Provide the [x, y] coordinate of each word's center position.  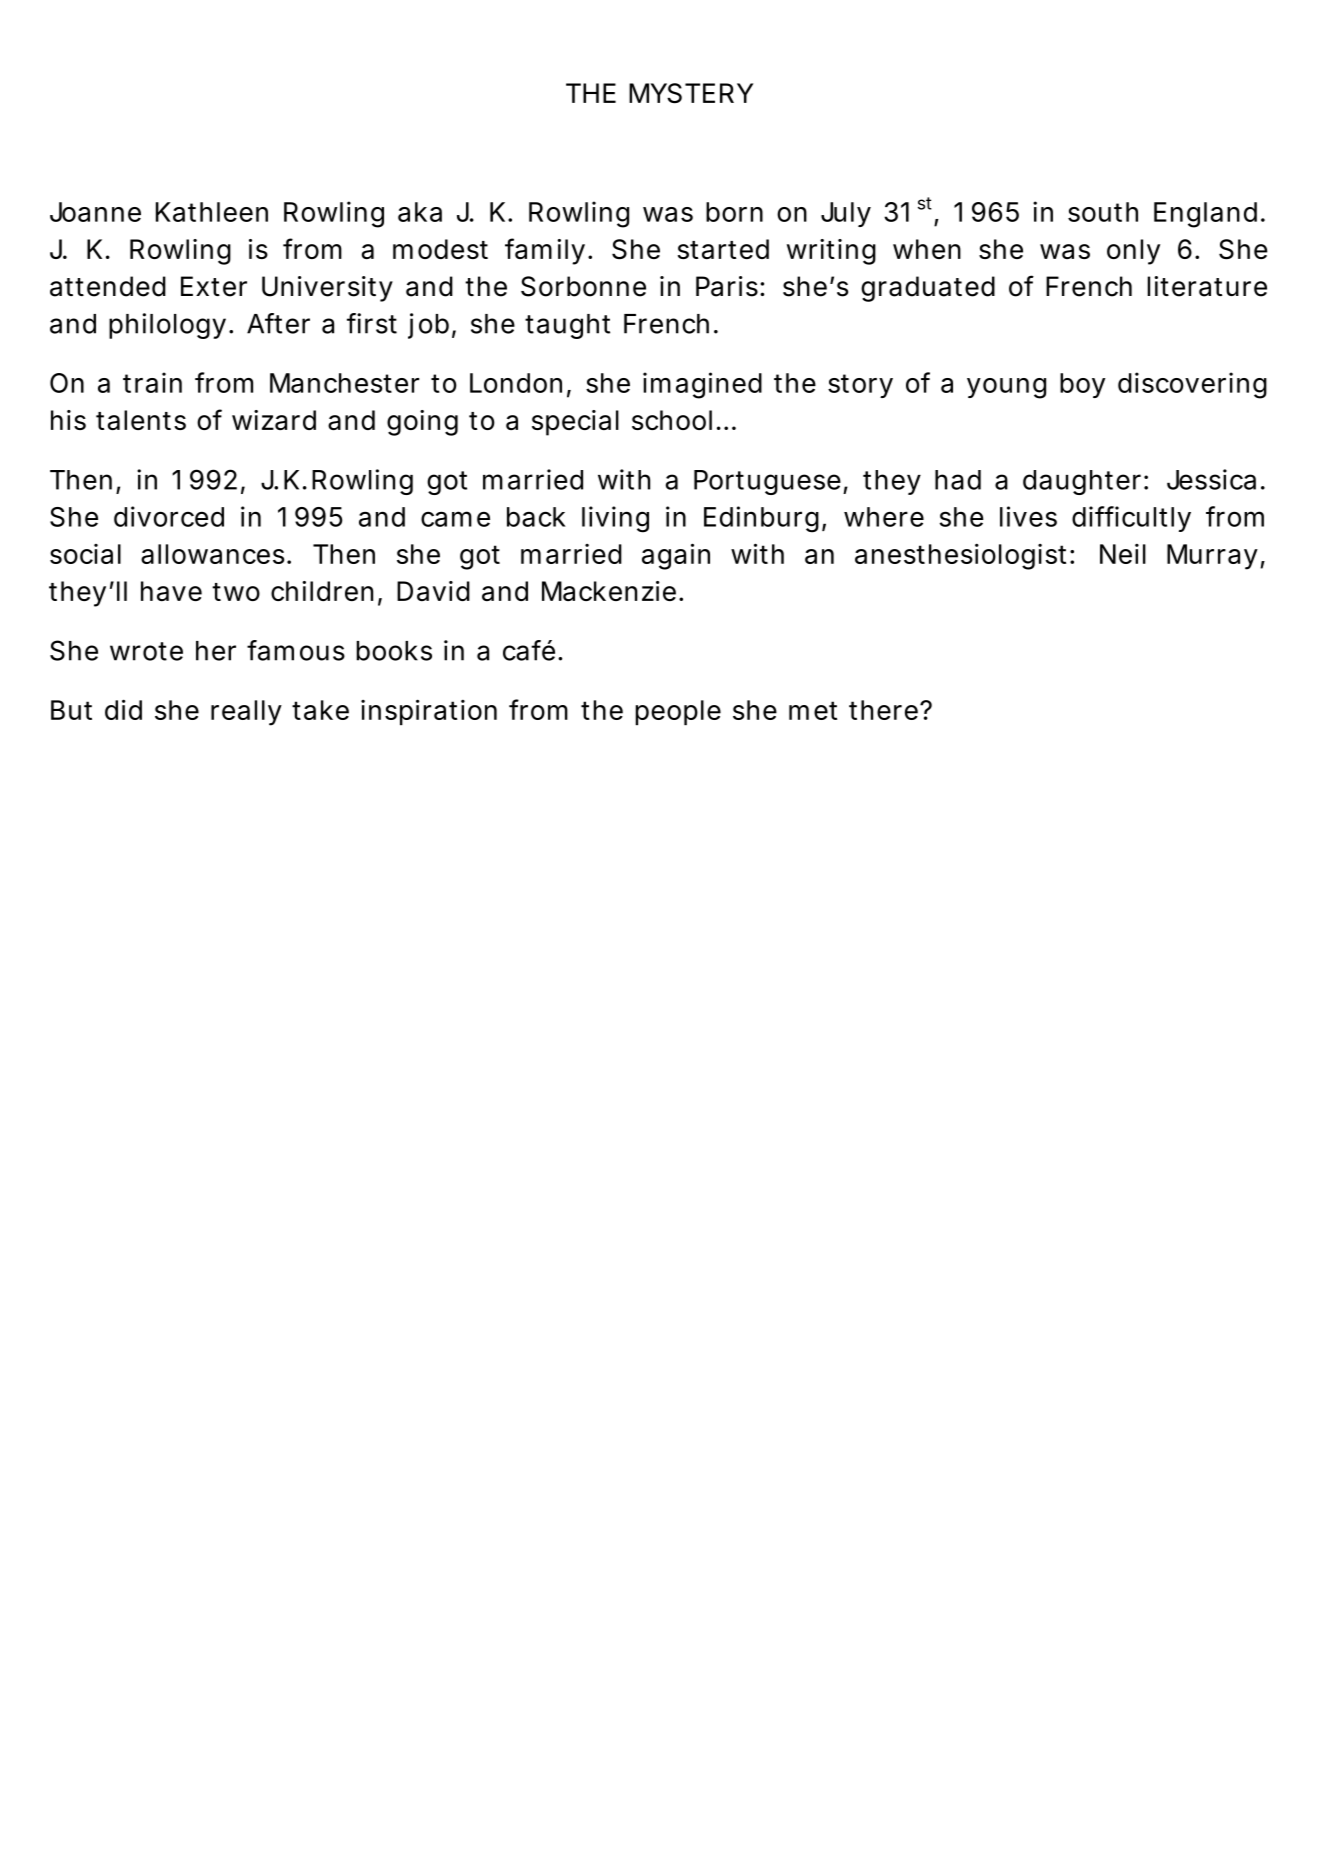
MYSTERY [691, 93]
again [676, 556]
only [1133, 252]
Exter [214, 286]
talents [141, 420]
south [1103, 212]
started [723, 249]
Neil [1123, 554]
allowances [212, 554]
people [678, 712]
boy [1082, 385]
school [672, 420]
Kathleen [212, 212]
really [246, 713]
